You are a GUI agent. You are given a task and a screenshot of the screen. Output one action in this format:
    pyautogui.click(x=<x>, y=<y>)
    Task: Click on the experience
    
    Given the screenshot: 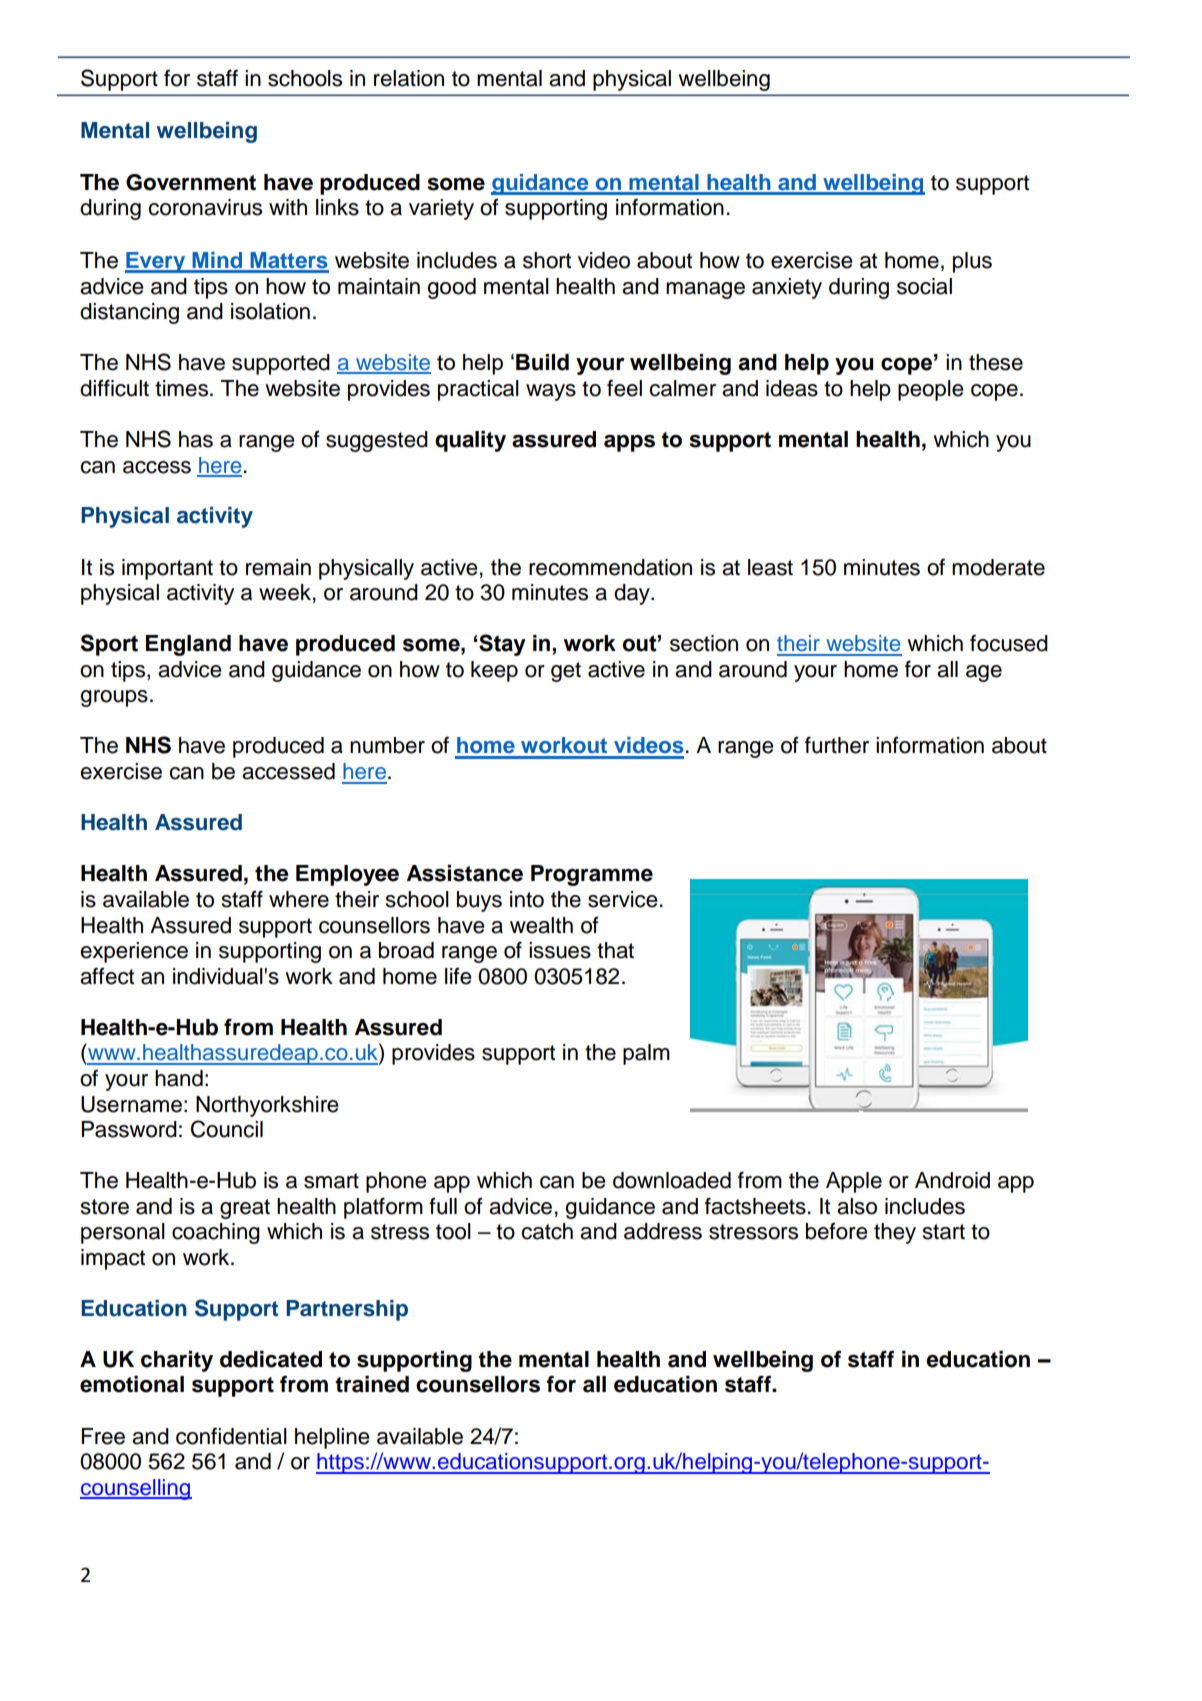 What is the action you would take?
    pyautogui.click(x=134, y=952)
